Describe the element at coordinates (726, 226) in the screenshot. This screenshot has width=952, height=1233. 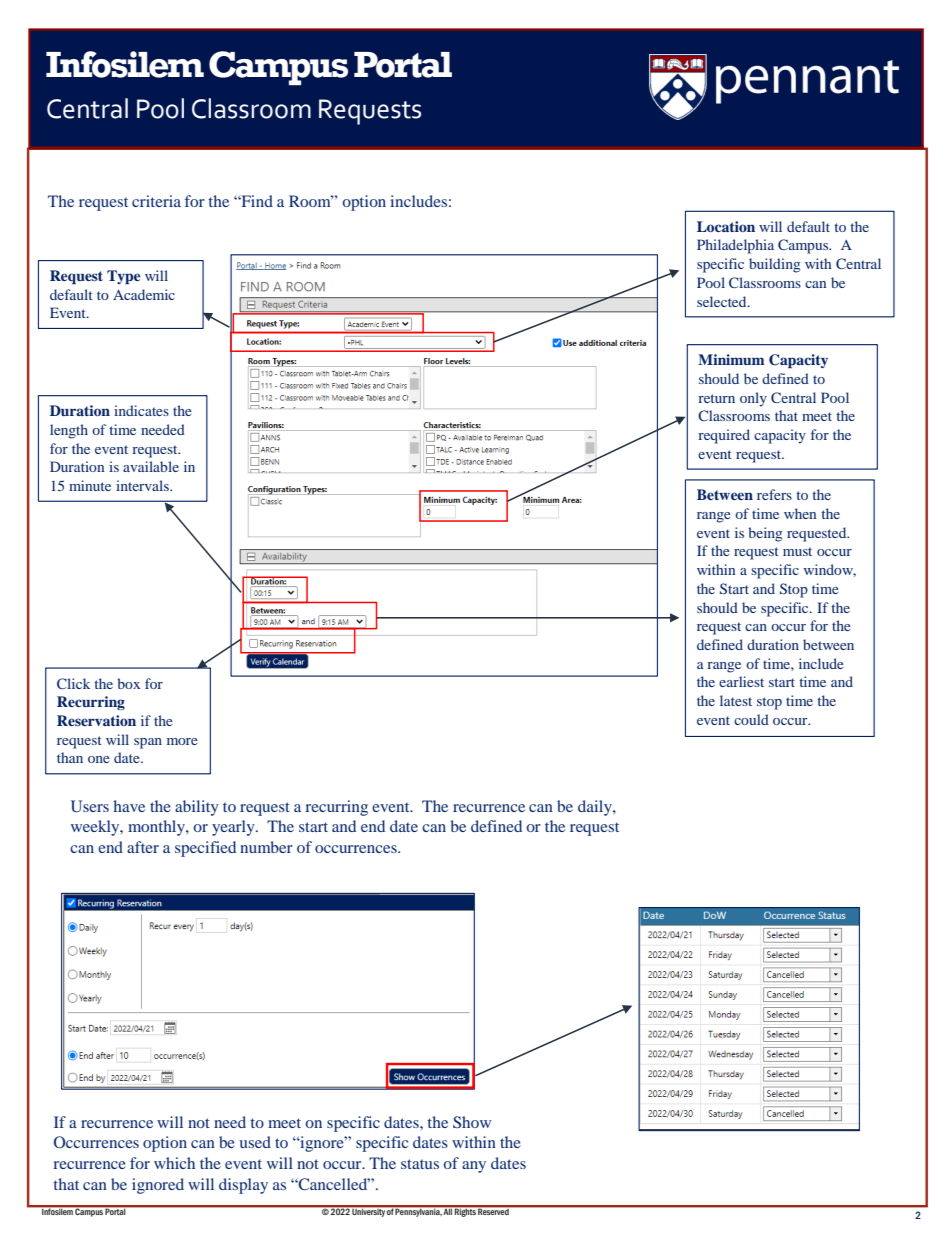
I see `Location` at that location.
